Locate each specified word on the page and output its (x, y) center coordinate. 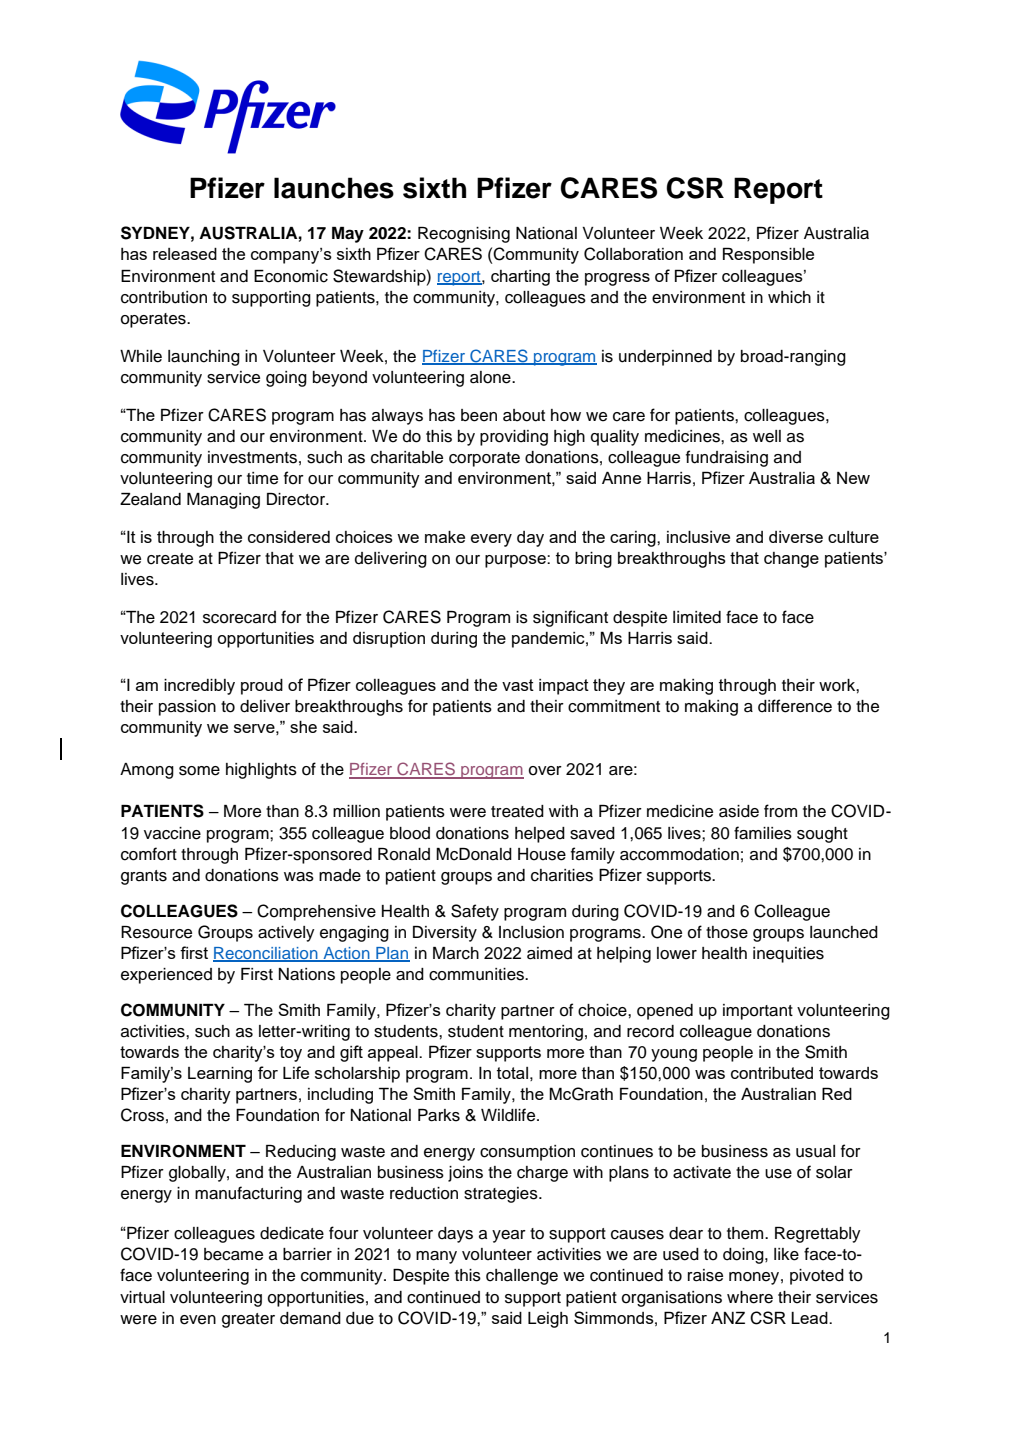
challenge (522, 1277)
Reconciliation (266, 954)
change (791, 560)
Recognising (464, 235)
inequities (788, 955)
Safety (475, 912)
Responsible (768, 255)
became (233, 1254)
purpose (516, 561)
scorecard (239, 617)
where (750, 1297)
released (185, 254)
